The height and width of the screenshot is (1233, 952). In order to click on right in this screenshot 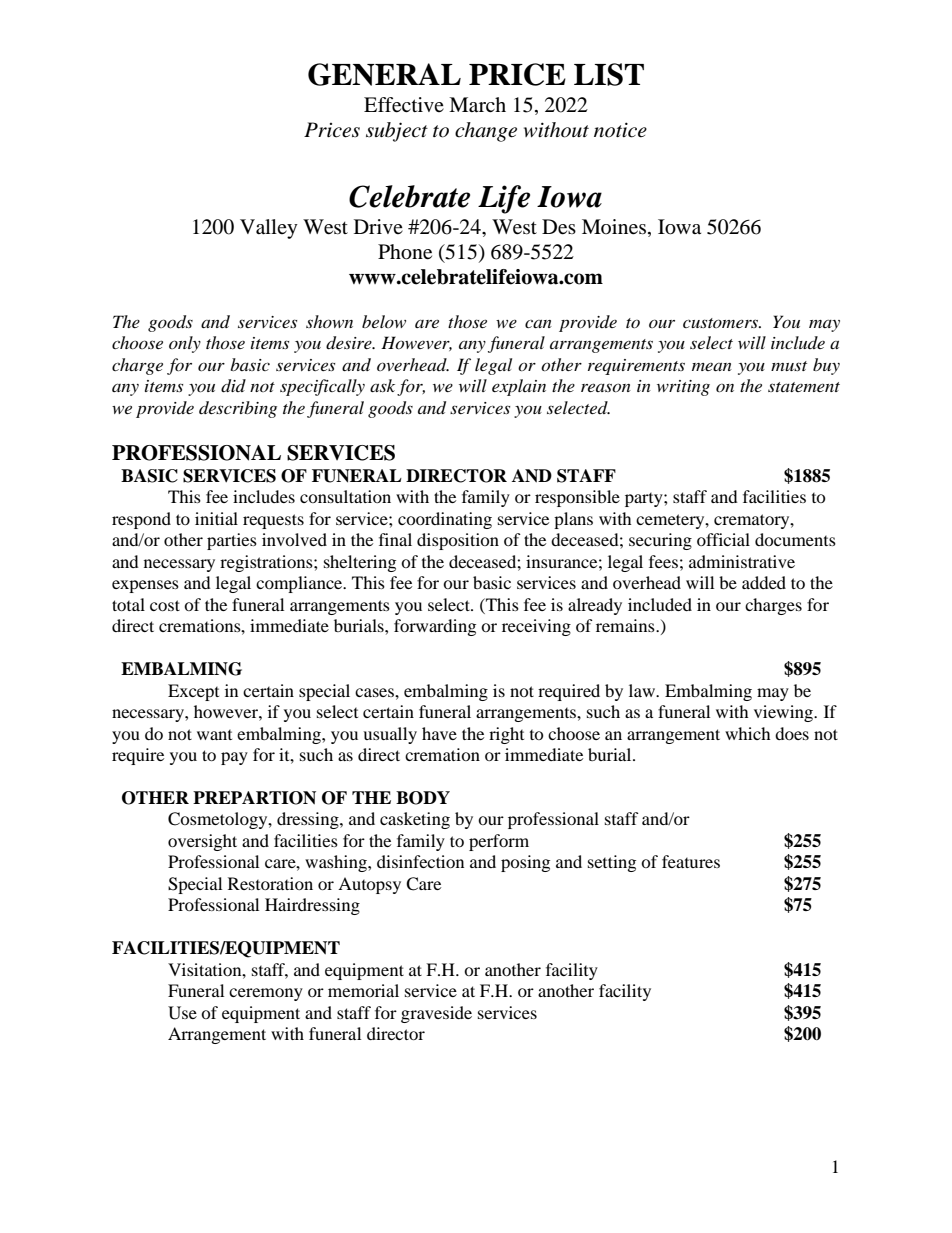, I will do `click(506, 735)`.
